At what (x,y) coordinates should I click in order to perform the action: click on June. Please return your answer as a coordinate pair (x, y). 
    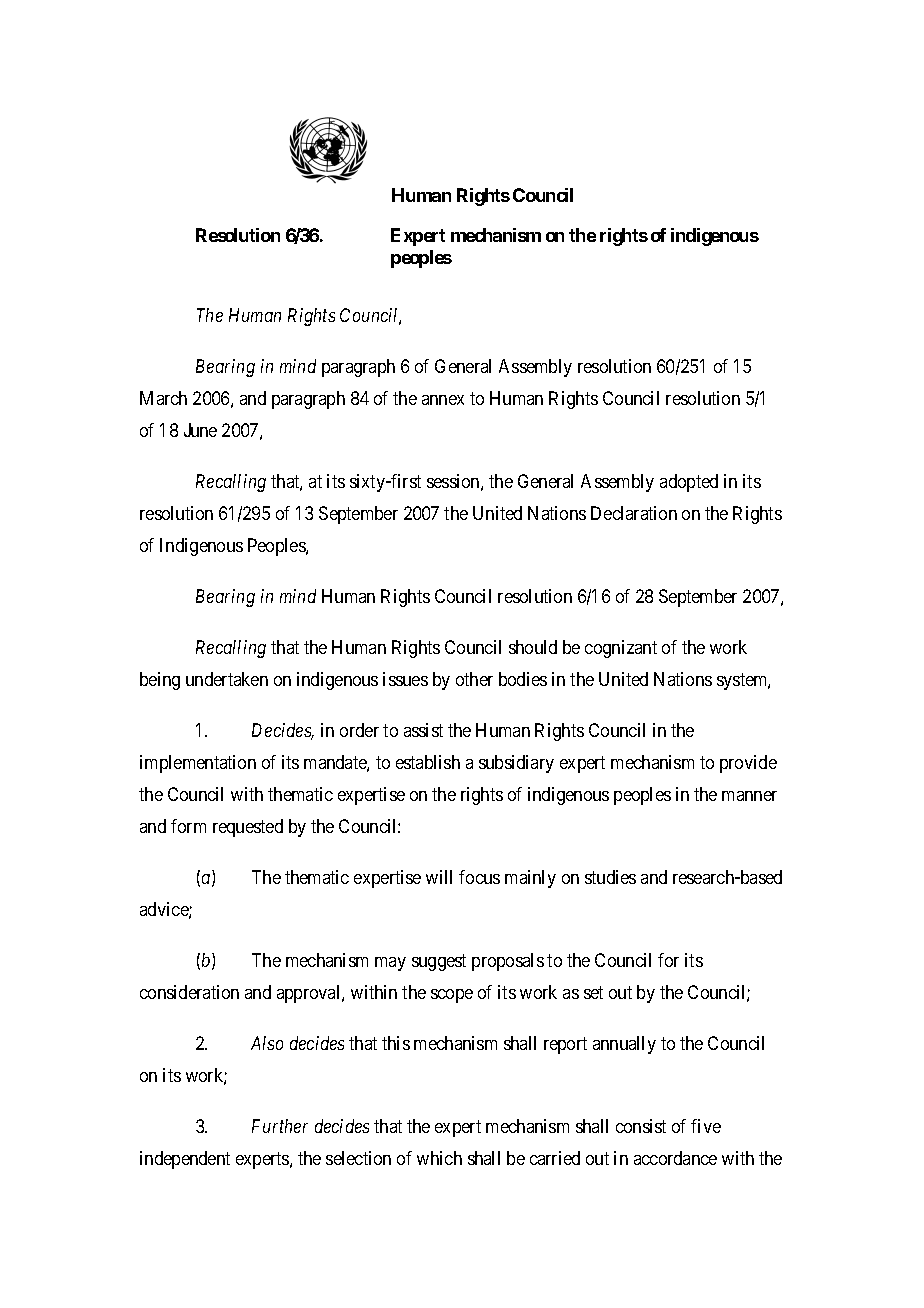
    Looking at the image, I should click on (200, 430).
